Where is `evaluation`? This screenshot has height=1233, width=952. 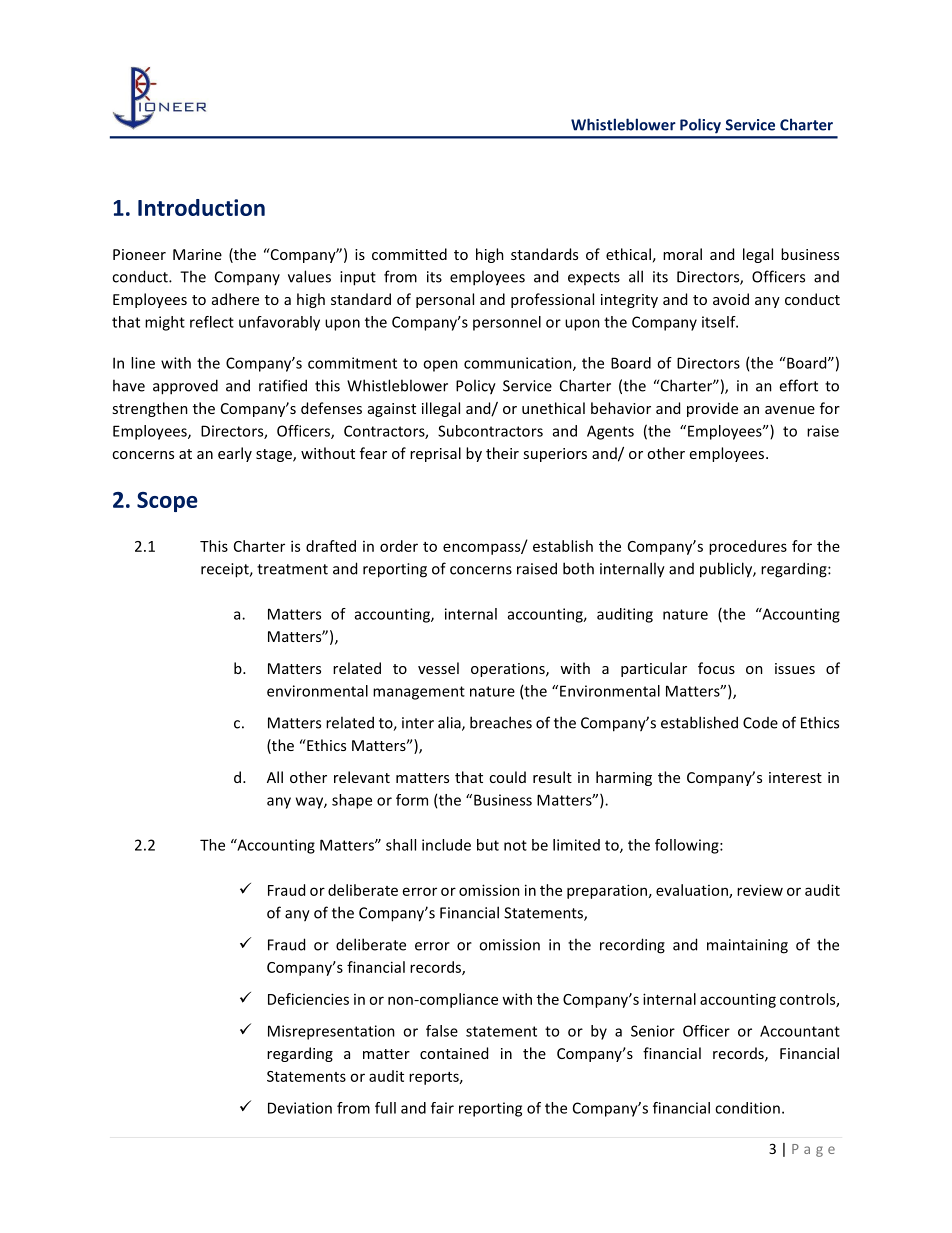 evaluation is located at coordinates (693, 891).
